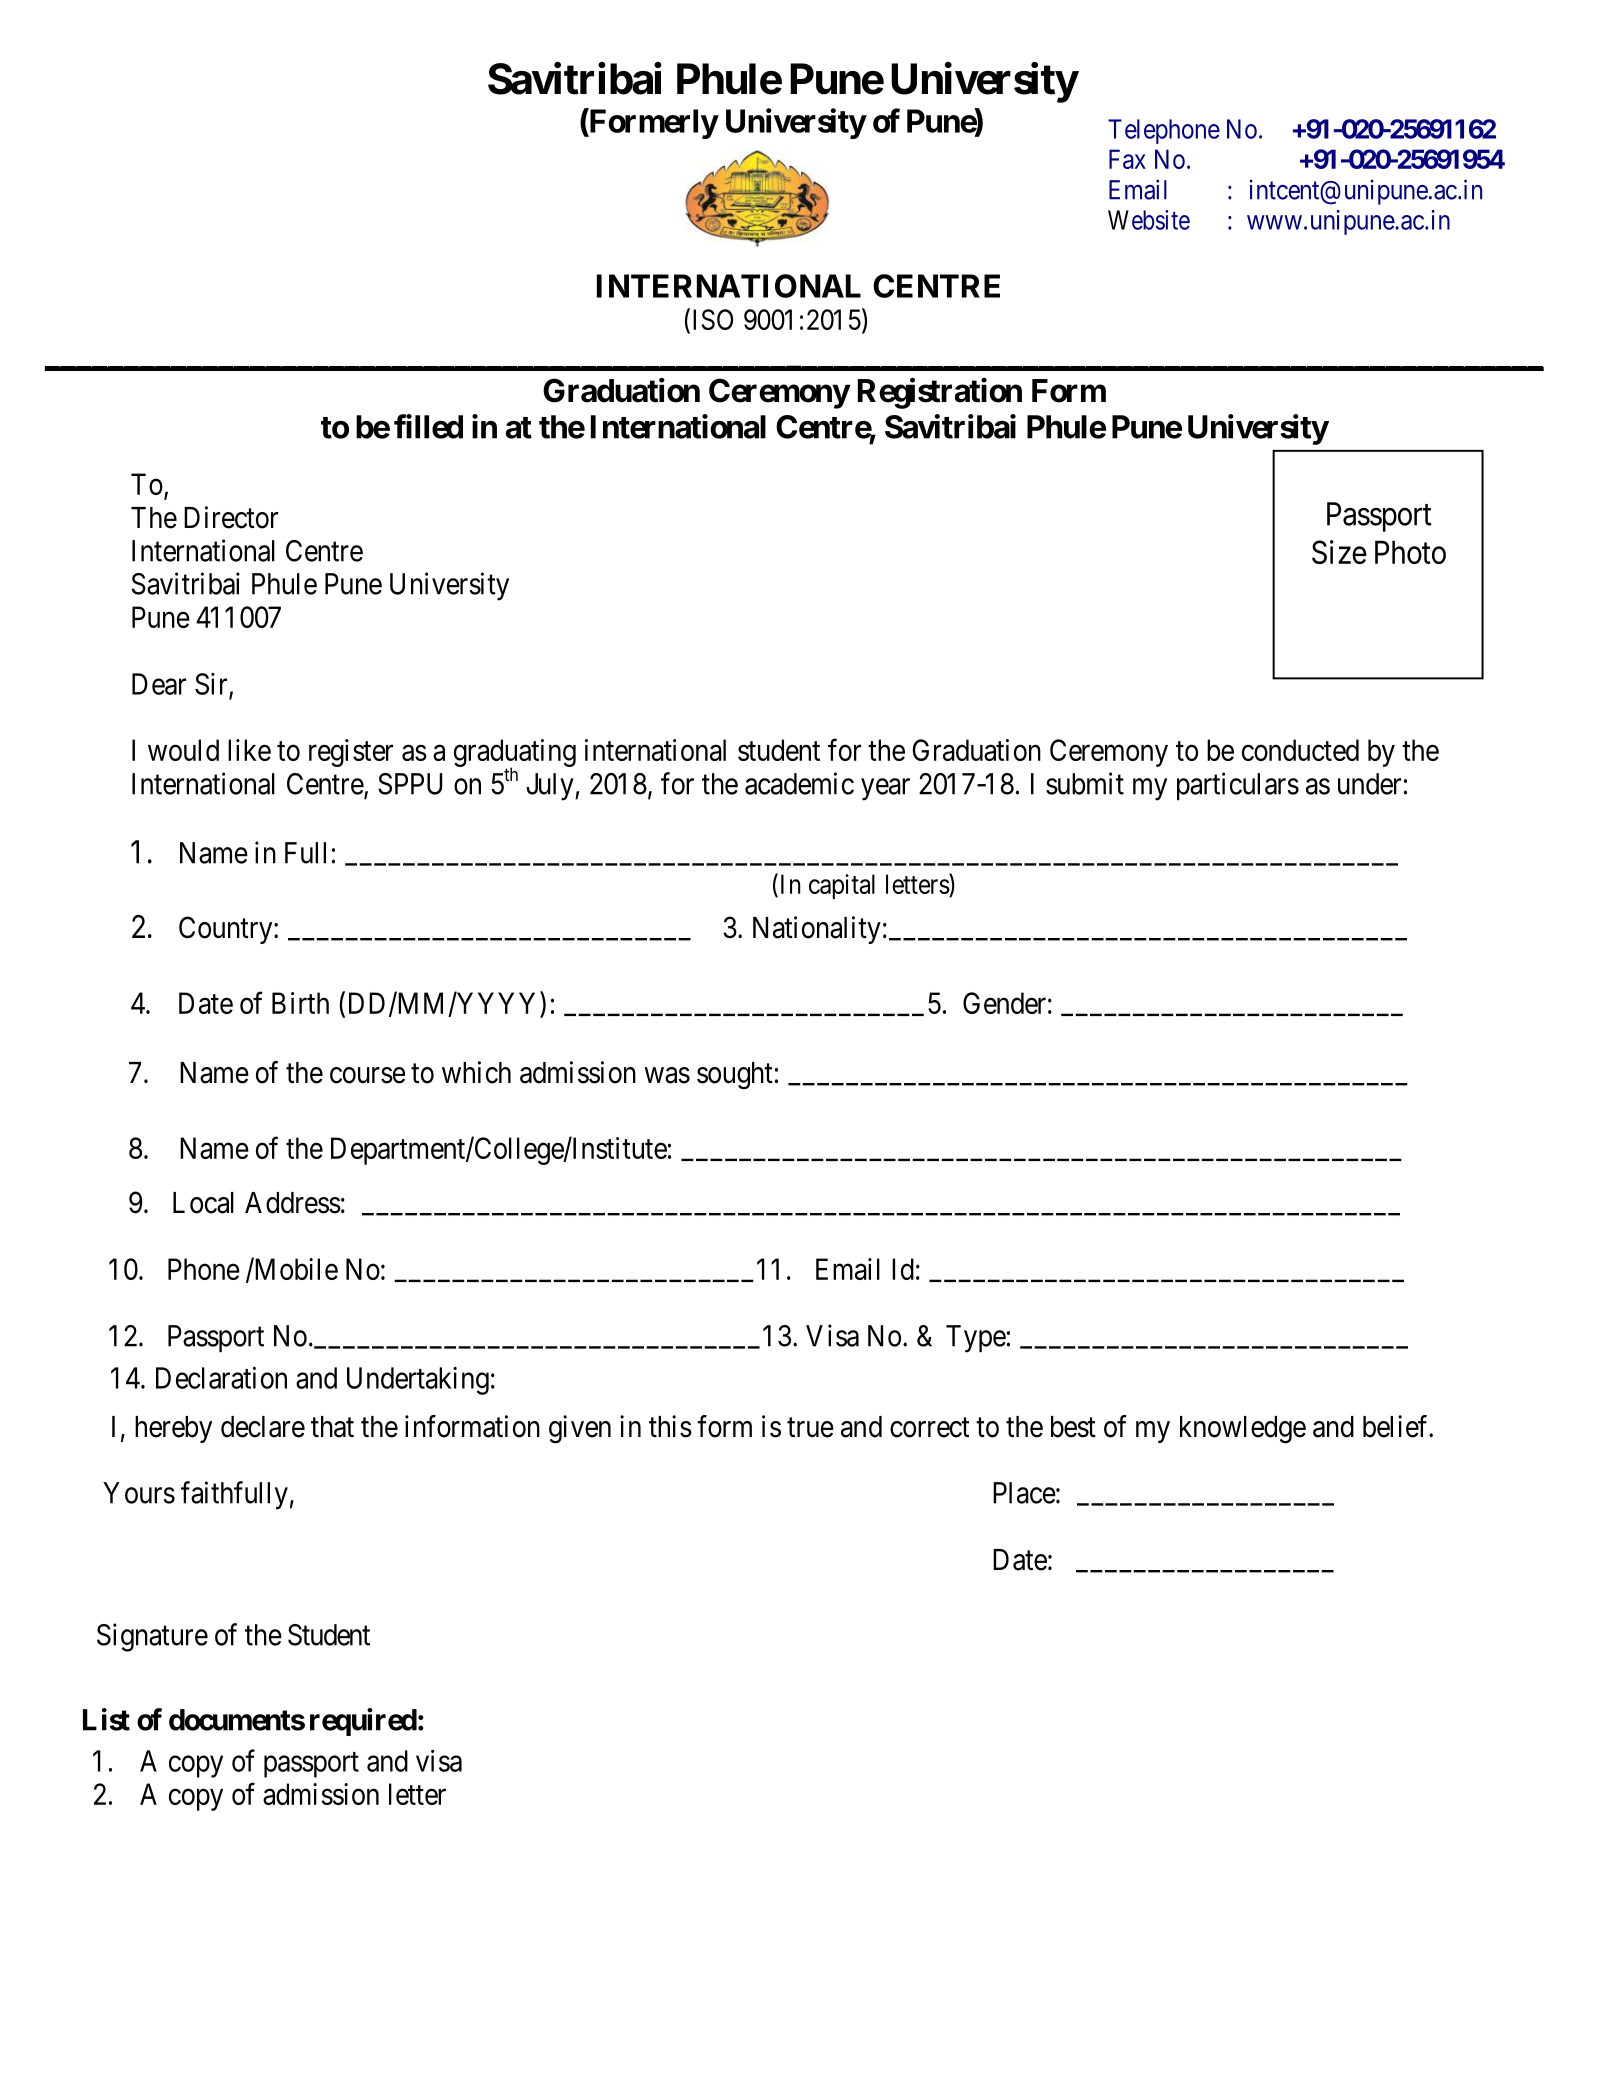 This page has height=2082, width=1609. Describe the element at coordinates (227, 930) in the page. I see `Country` at that location.
